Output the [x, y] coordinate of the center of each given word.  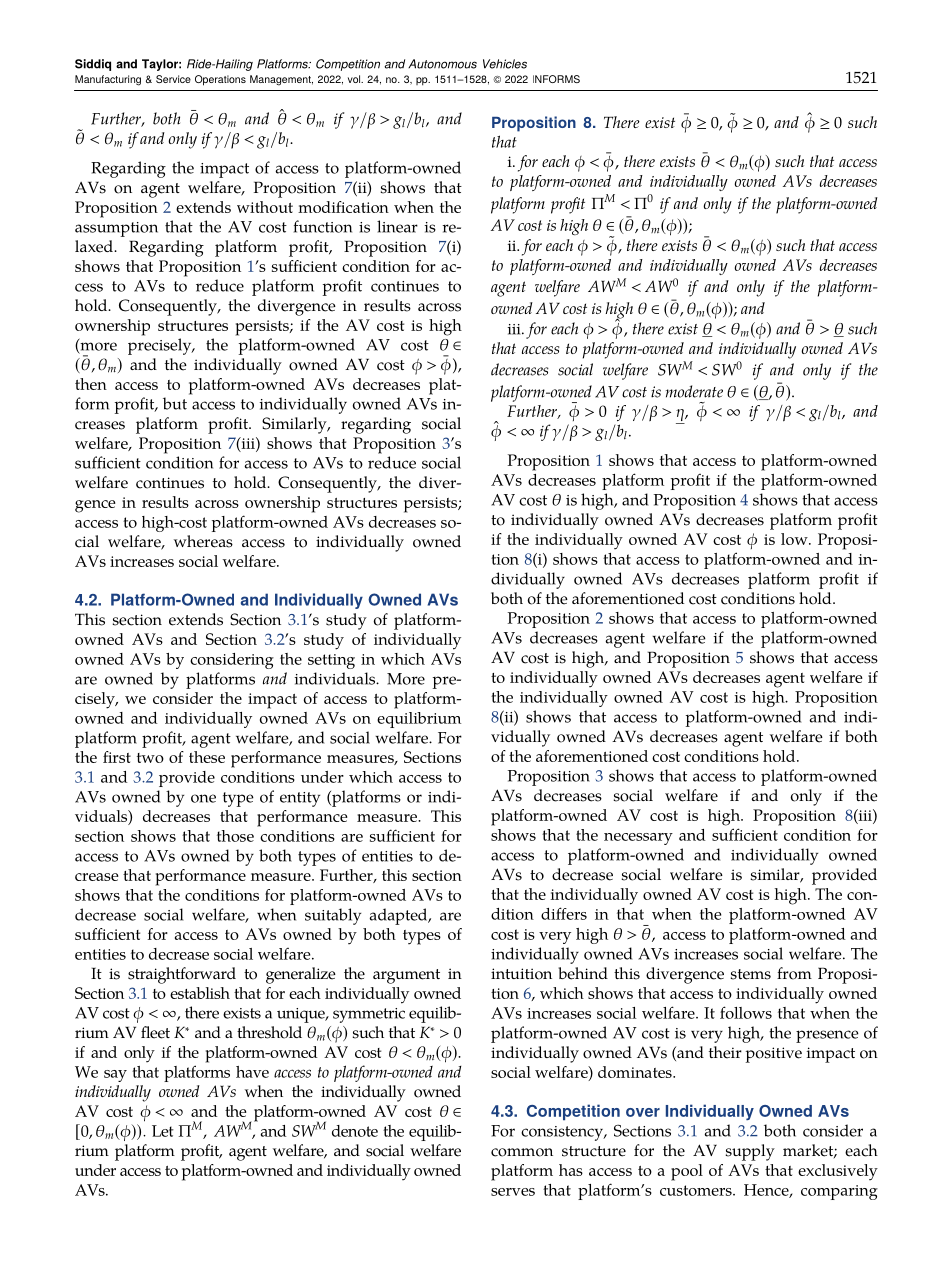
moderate [694, 391]
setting [331, 661]
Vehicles [505, 64]
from [794, 973]
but [175, 403]
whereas [203, 541]
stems [751, 974]
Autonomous [442, 64]
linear [397, 226]
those [235, 836]
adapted [399, 916]
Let [163, 1131]
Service [173, 79]
